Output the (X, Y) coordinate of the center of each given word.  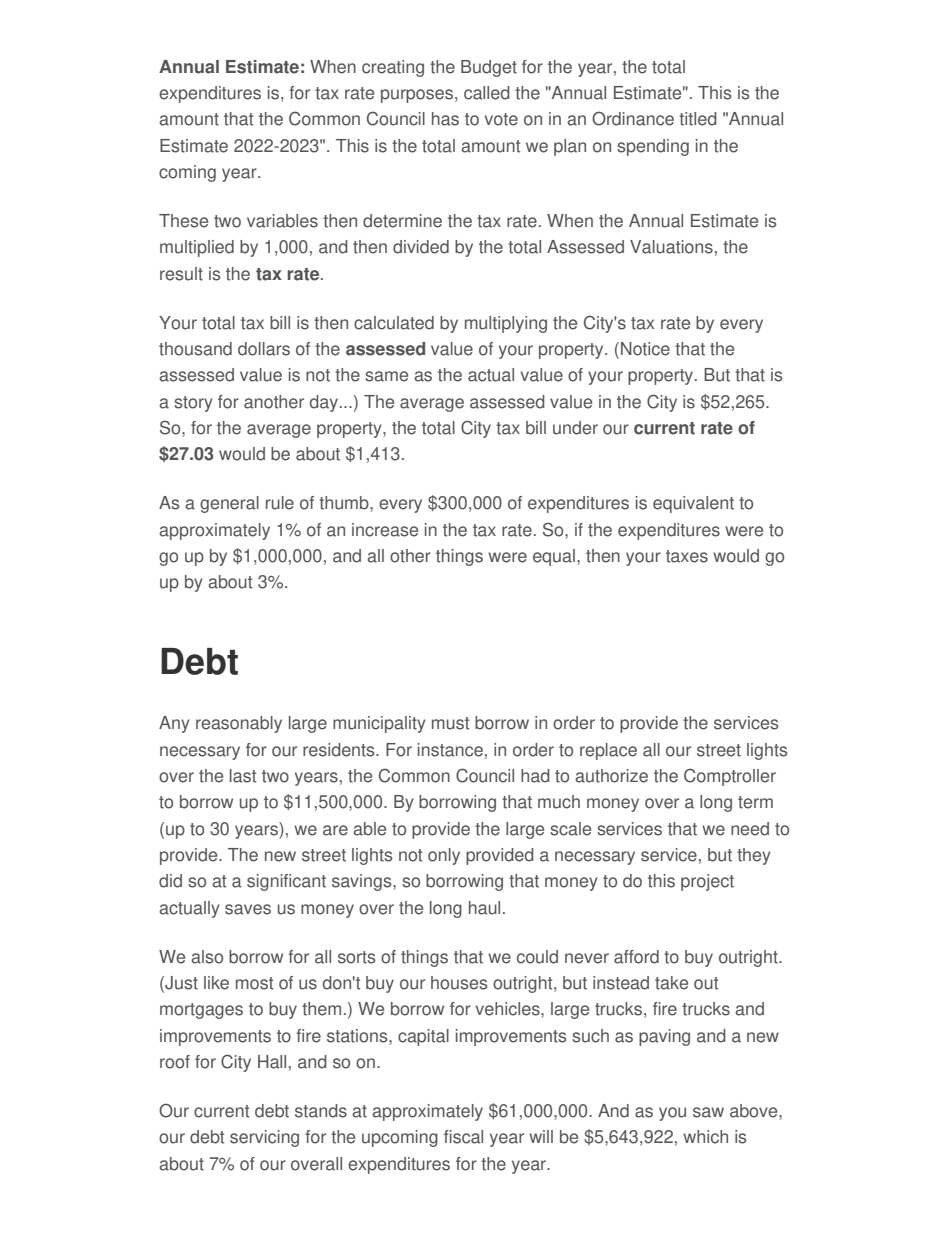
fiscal (463, 1137)
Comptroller (730, 777)
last (243, 776)
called (487, 93)
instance (450, 750)
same (386, 376)
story (193, 404)
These (183, 221)
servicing (264, 1138)
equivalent (693, 504)
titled (698, 119)
